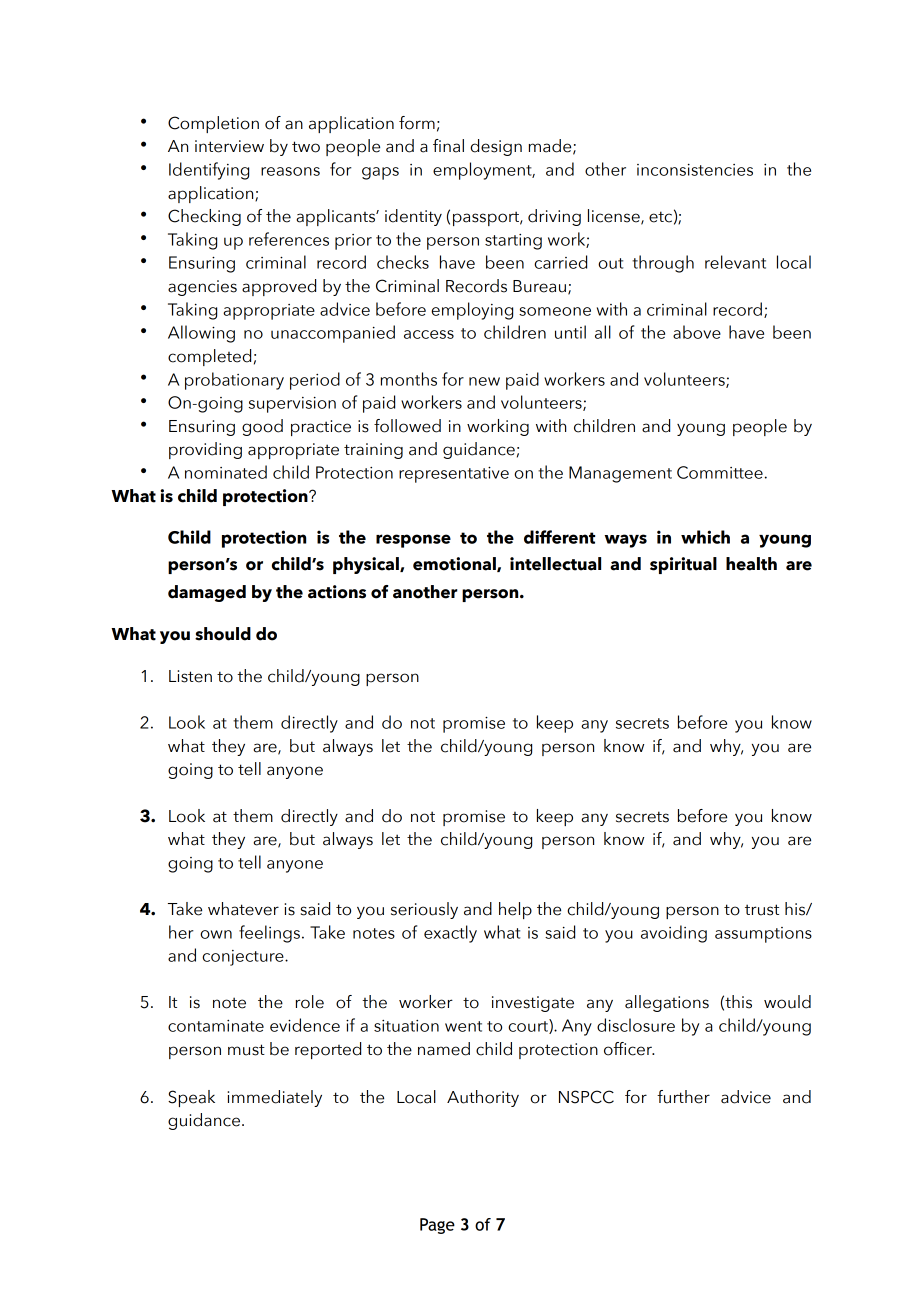 The width and height of the page is (924, 1308). Describe the element at coordinates (496, 147) in the page. I see `design` at that location.
